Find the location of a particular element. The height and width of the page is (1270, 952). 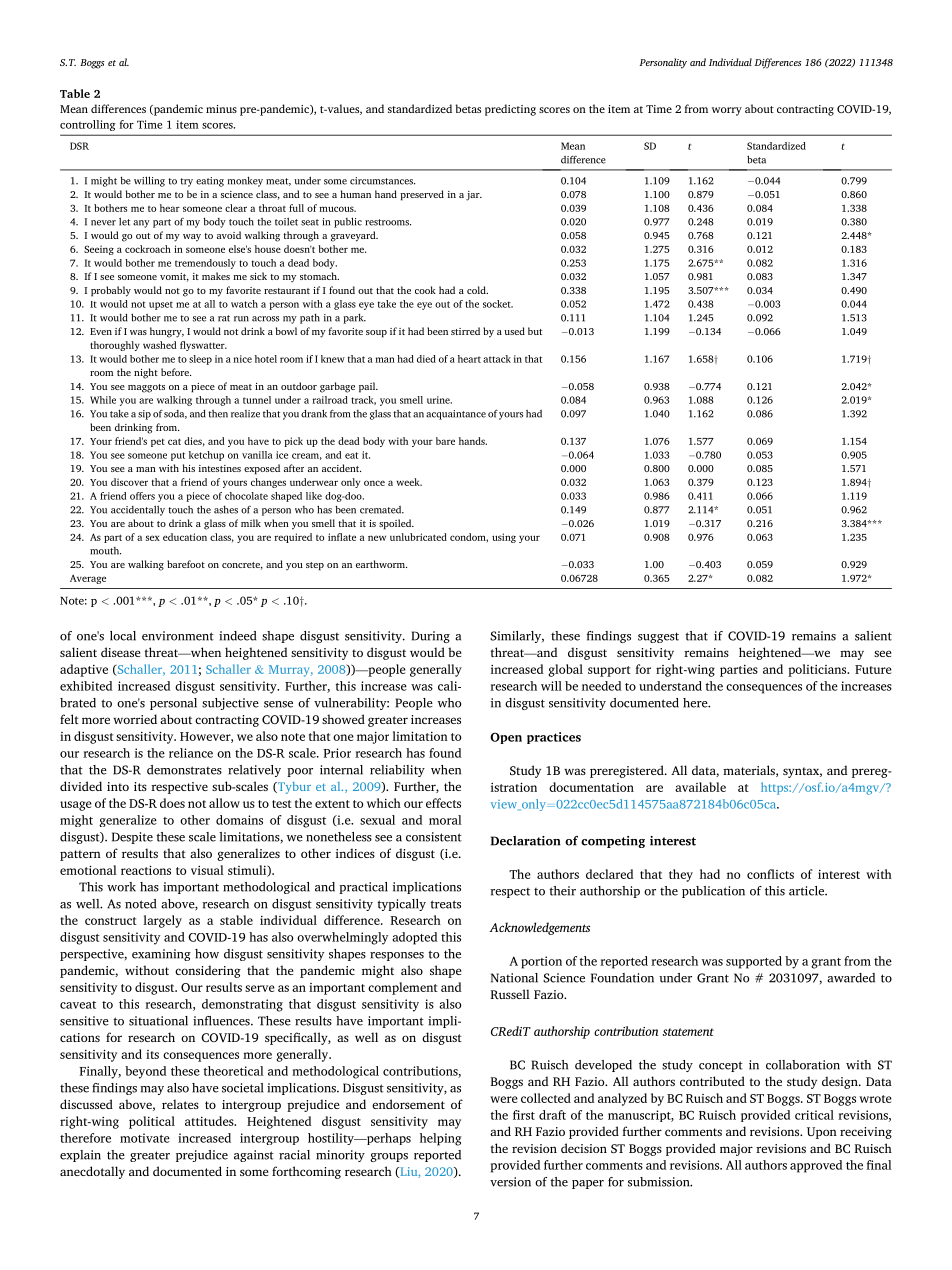

predicting is located at coordinates (510, 110).
